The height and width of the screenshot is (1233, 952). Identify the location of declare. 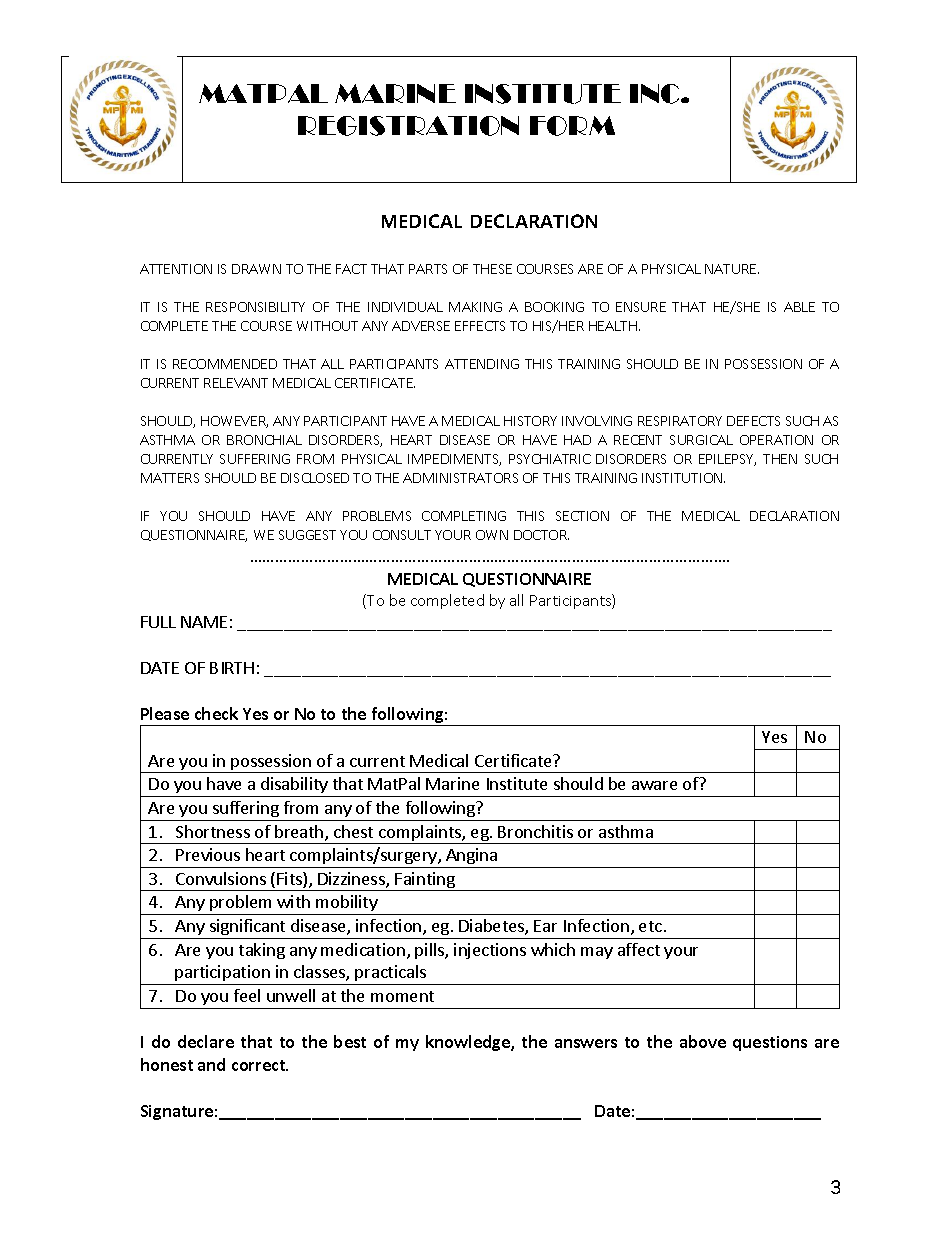
(206, 1041).
